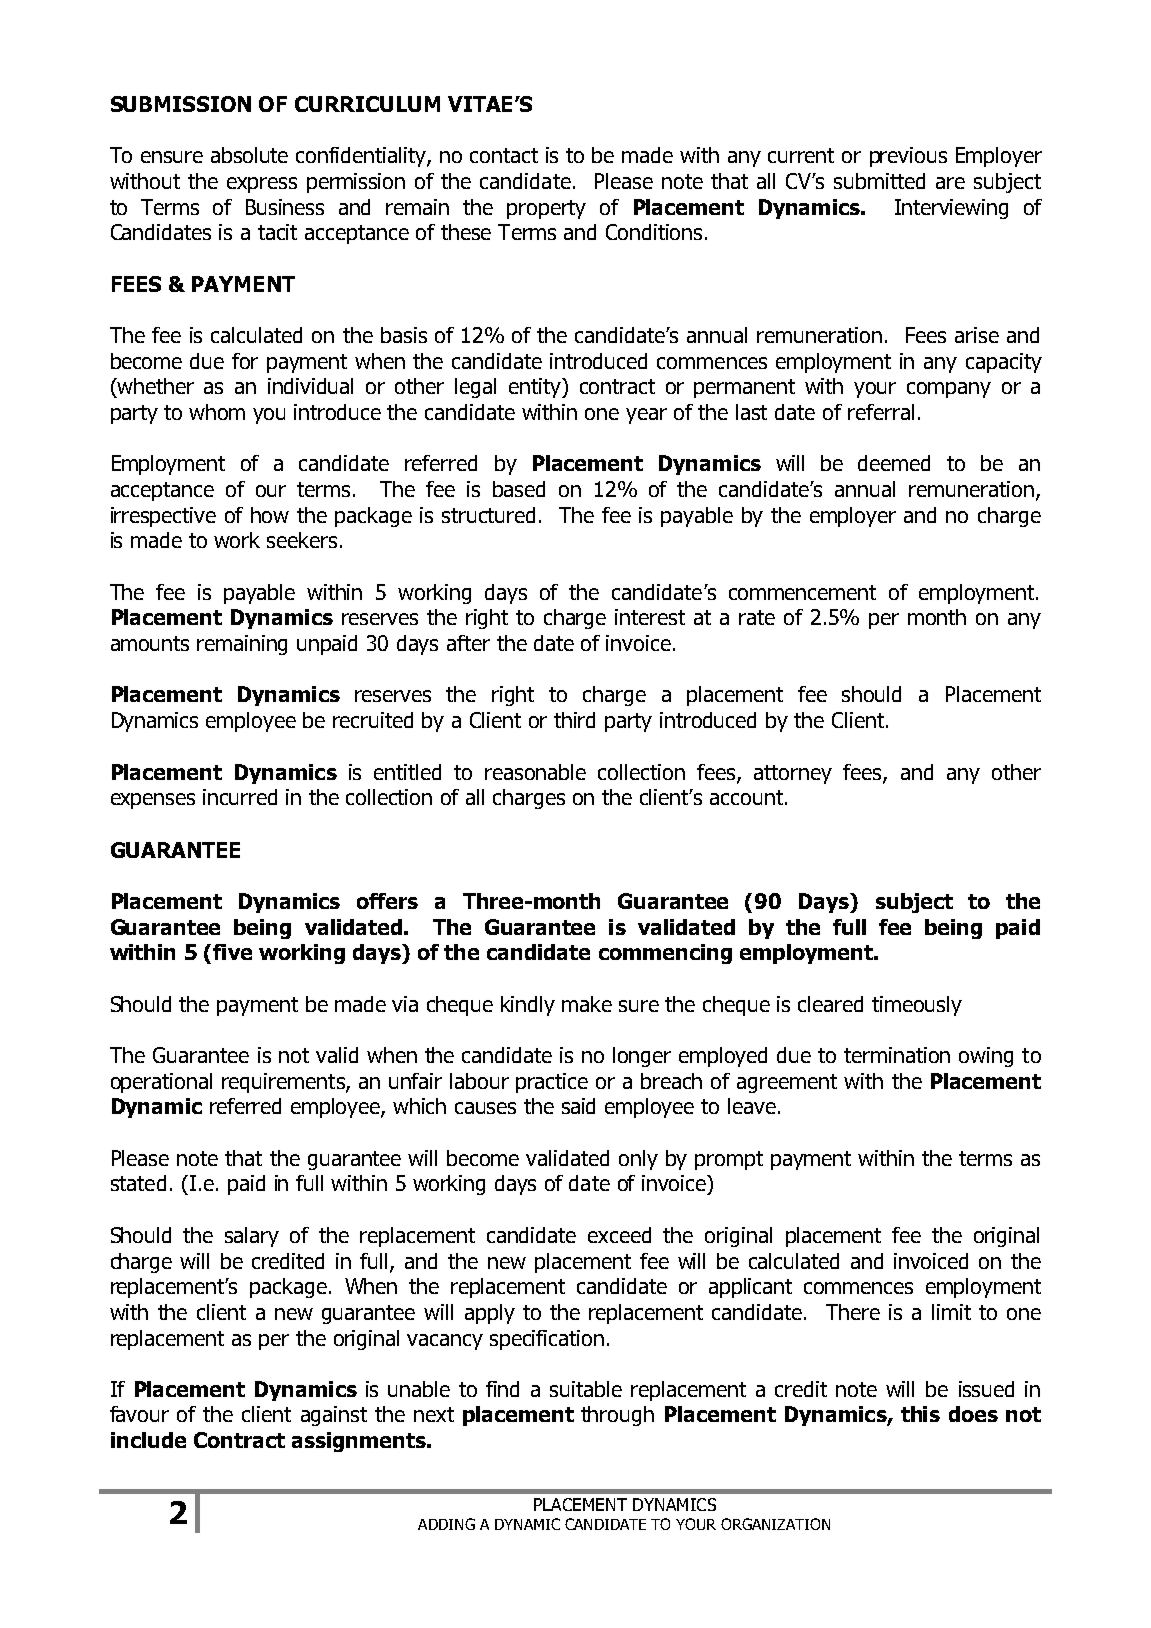  What do you see at coordinates (504, 155) in the page?
I see `contact` at bounding box center [504, 155].
